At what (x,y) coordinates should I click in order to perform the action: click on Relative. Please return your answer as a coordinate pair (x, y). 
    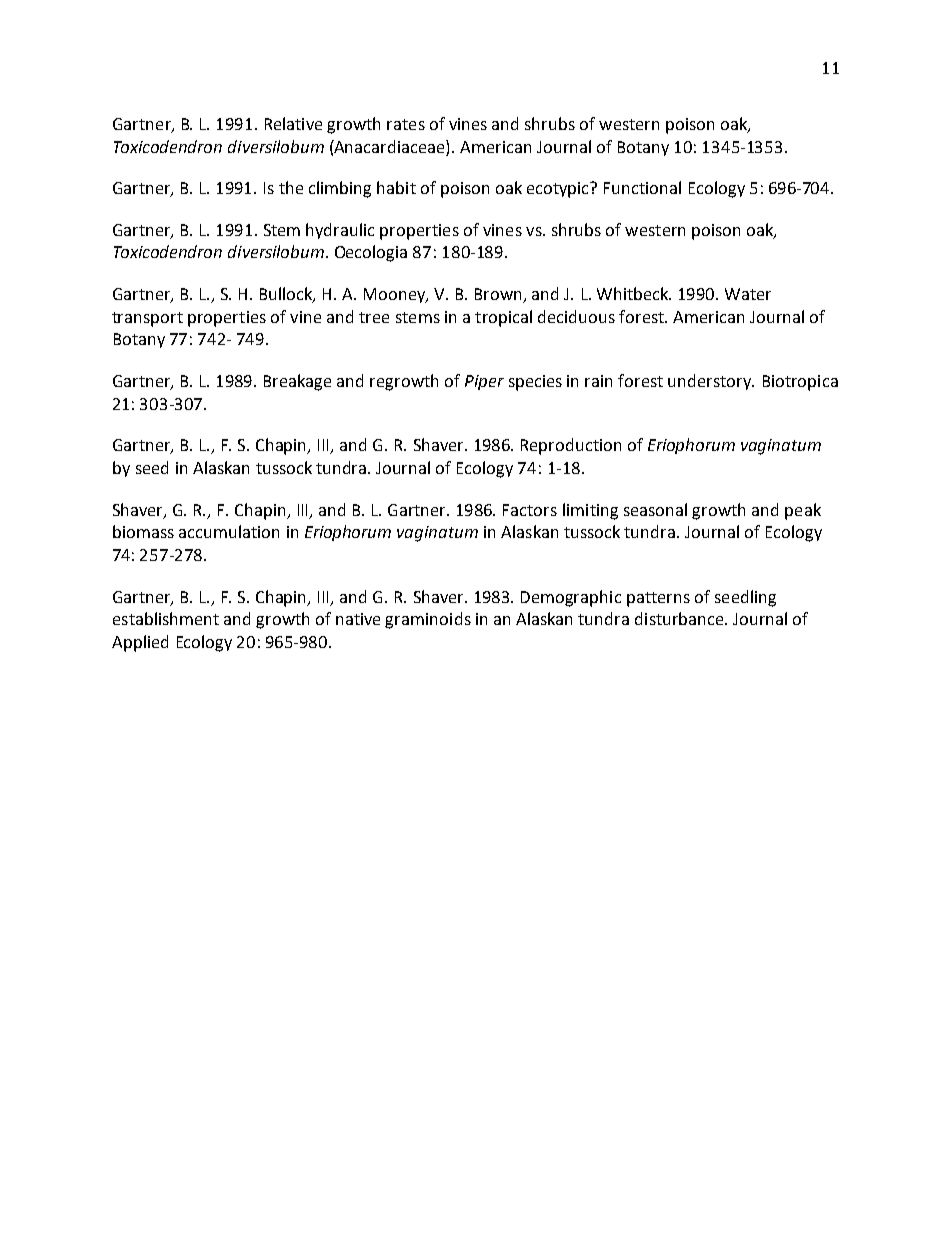
    Looking at the image, I should click on (293, 123).
